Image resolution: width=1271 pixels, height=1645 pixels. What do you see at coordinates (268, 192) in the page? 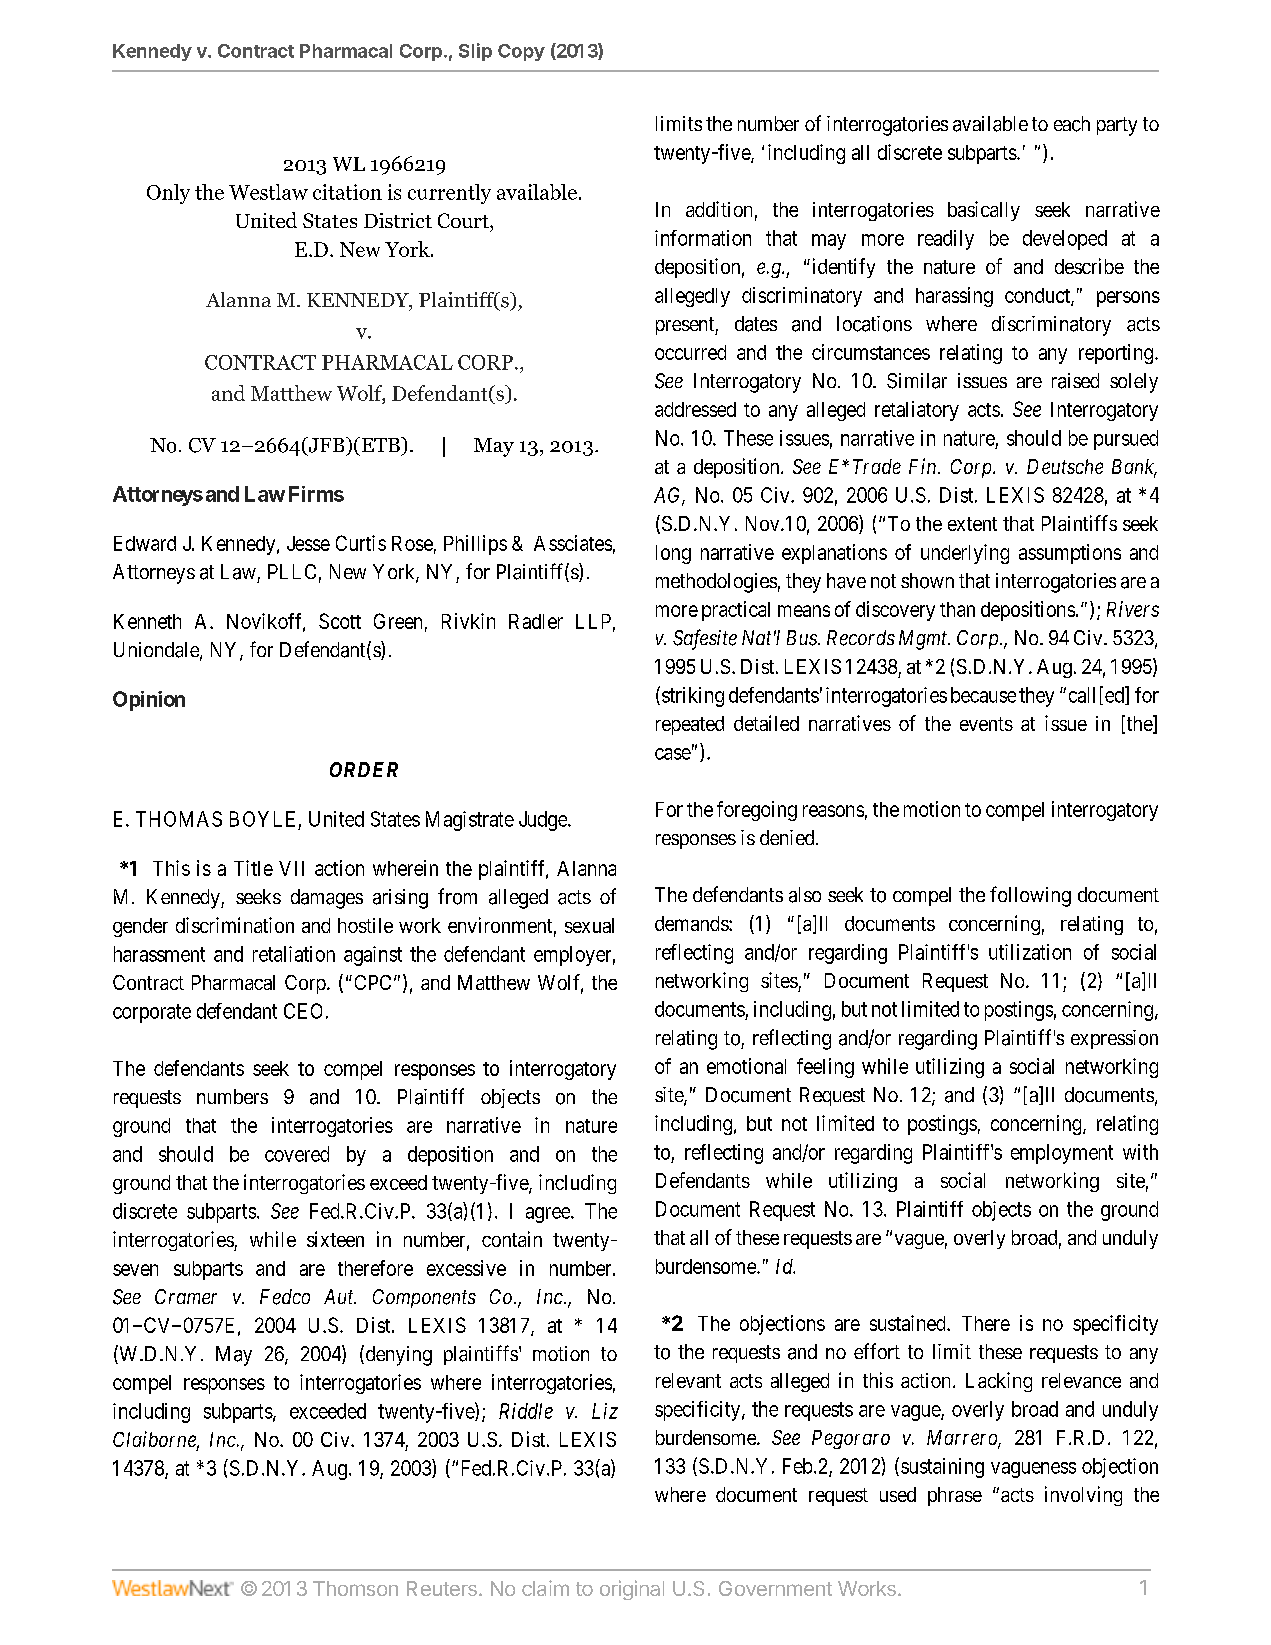
I see `Westlaw` at bounding box center [268, 192].
